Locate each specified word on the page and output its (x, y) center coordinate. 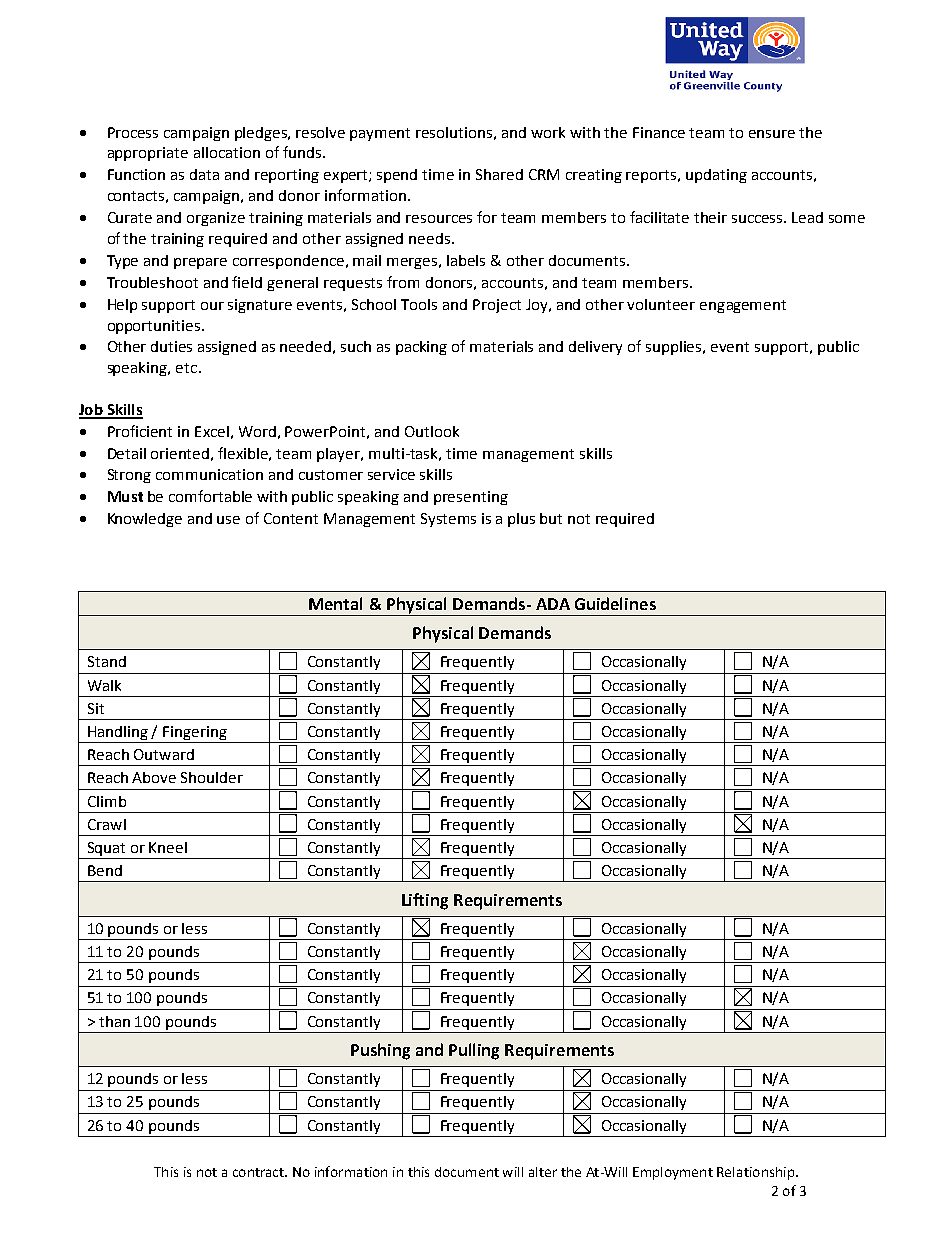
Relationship (757, 1173)
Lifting (425, 901)
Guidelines (615, 603)
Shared (499, 174)
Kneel (168, 847)
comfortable (210, 496)
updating (716, 176)
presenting (471, 498)
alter (543, 1172)
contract (259, 1172)
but (551, 518)
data (204, 174)
